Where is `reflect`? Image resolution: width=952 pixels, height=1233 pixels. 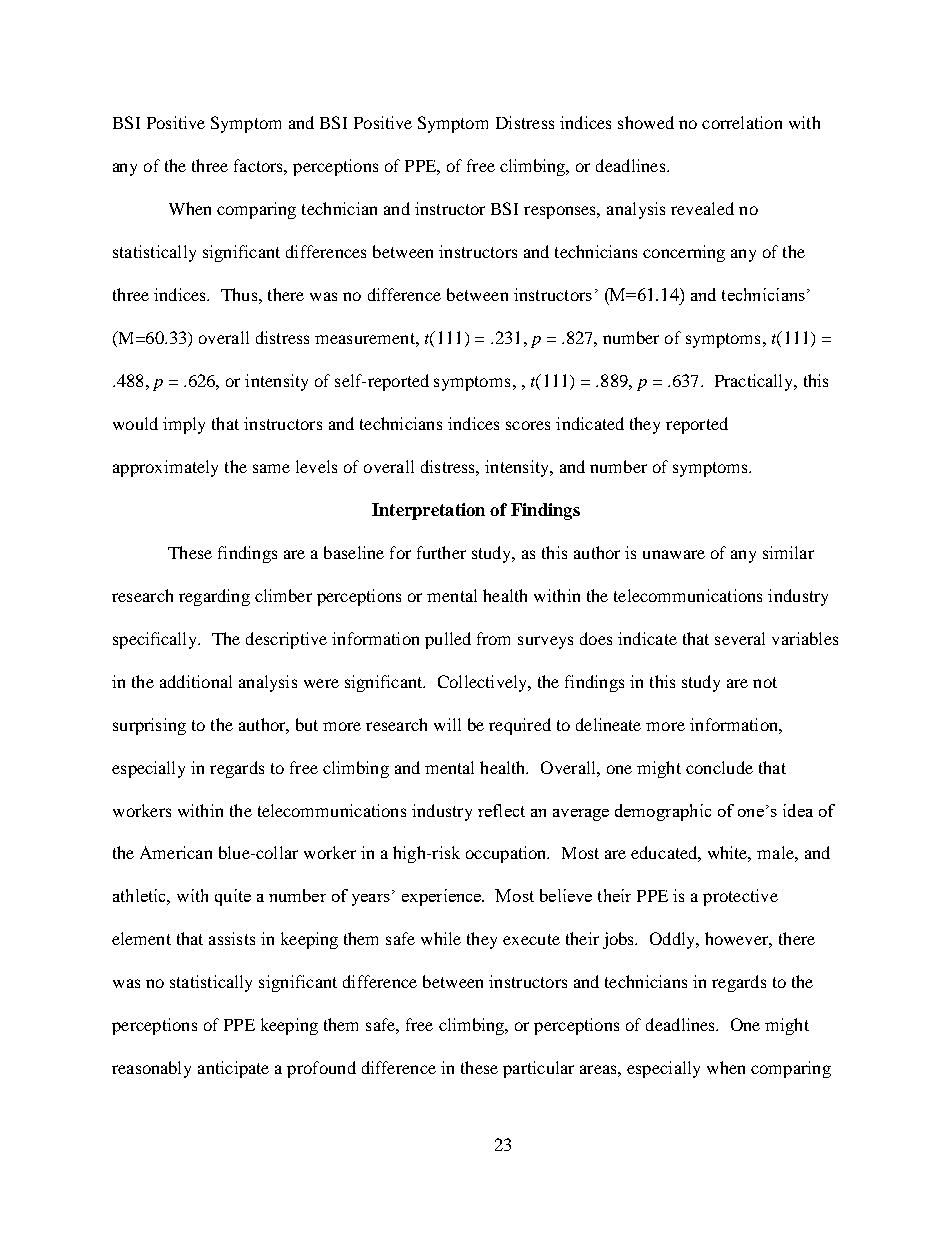 reflect is located at coordinates (501, 810).
